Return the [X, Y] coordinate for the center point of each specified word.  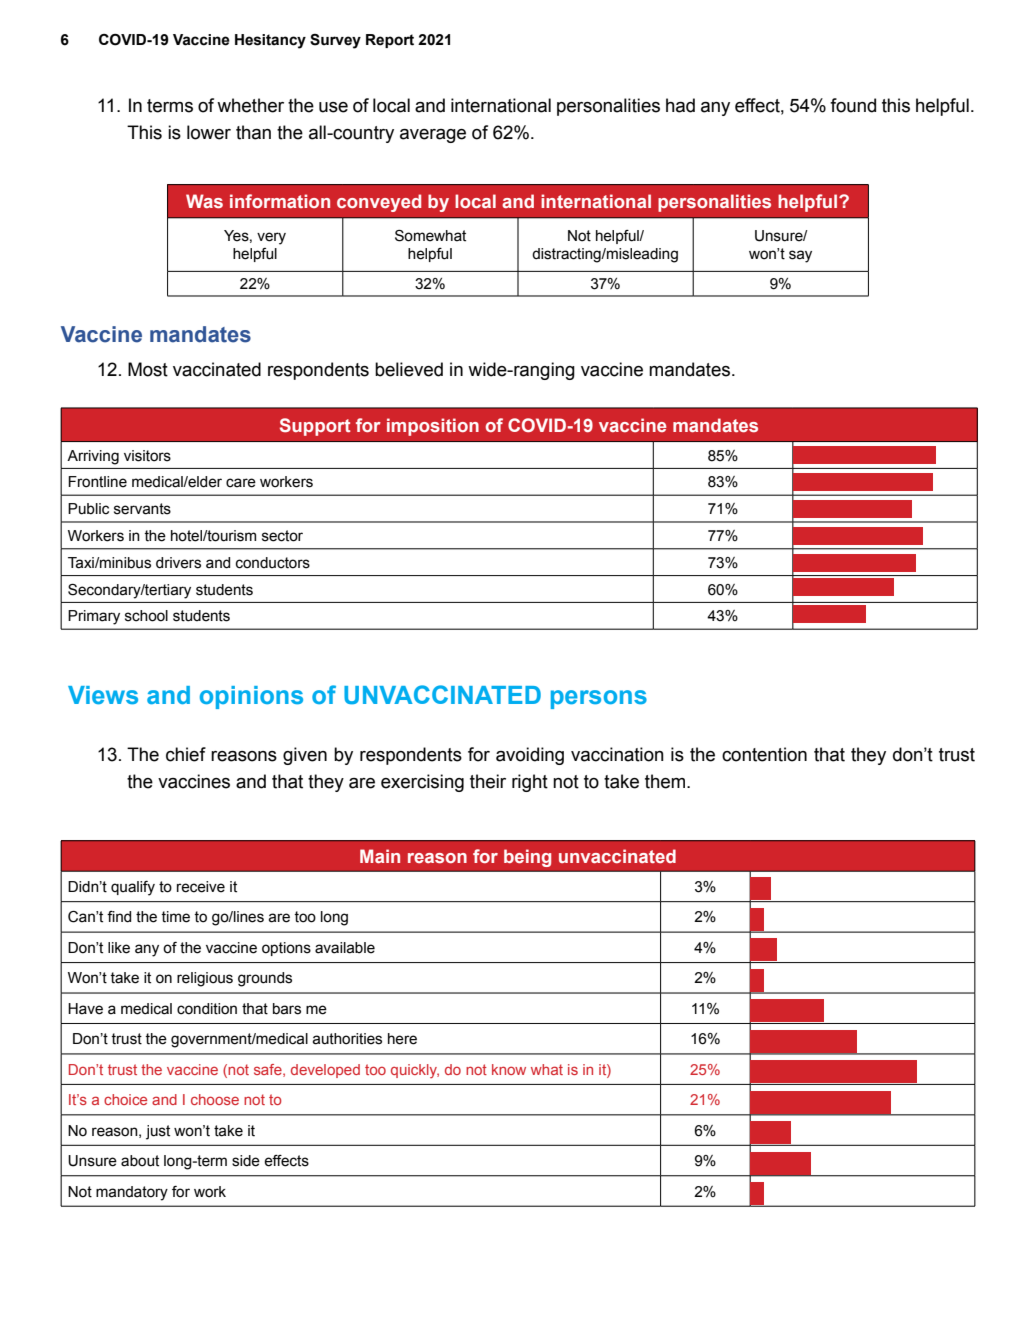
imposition [433, 427]
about [140, 1161]
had [680, 105]
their [488, 781]
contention [764, 754]
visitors [147, 456]
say [800, 256]
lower [209, 132]
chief [186, 754]
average [433, 136]
